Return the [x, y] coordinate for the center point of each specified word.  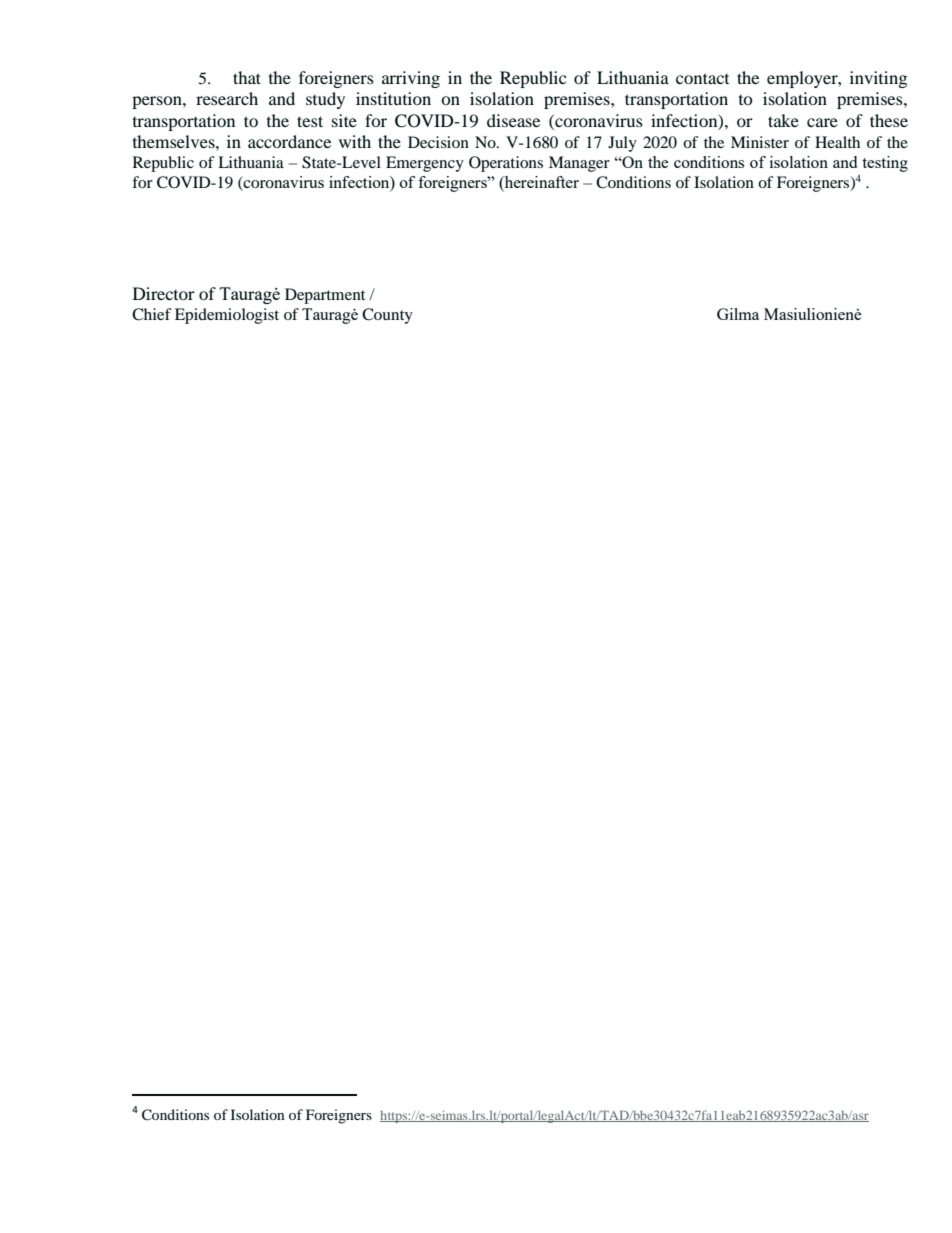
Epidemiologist [227, 316]
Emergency [425, 164]
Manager [579, 164]
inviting [878, 79]
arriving [411, 79]
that [247, 77]
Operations [506, 164]
